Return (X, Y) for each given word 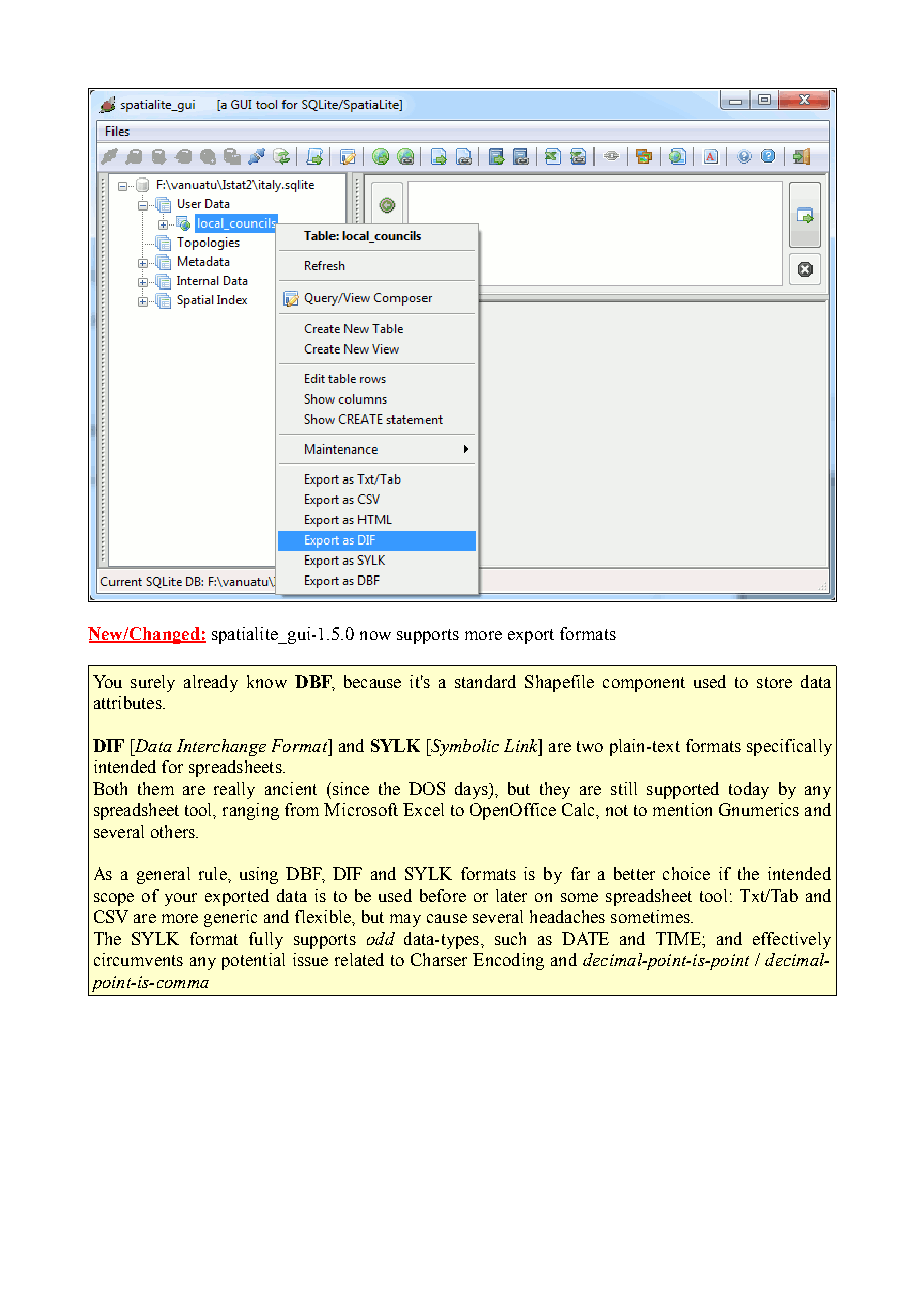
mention (682, 809)
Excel (423, 809)
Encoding (508, 961)
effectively (792, 940)
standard (485, 681)
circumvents (138, 959)
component (644, 684)
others (174, 831)
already (211, 683)
